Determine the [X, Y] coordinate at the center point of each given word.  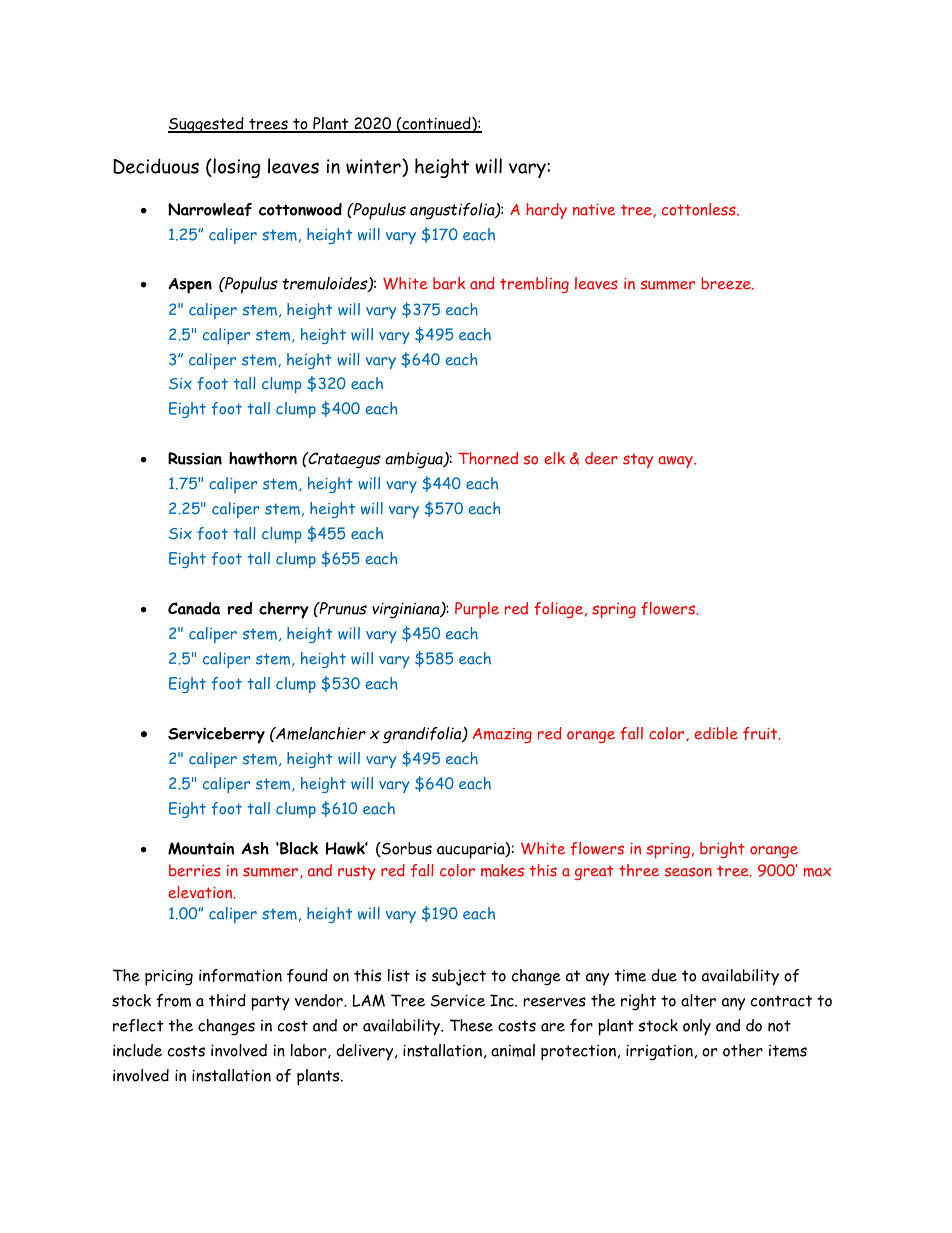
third [227, 1000]
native [594, 210]
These [471, 1025]
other [743, 1050]
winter [374, 166]
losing [235, 168]
